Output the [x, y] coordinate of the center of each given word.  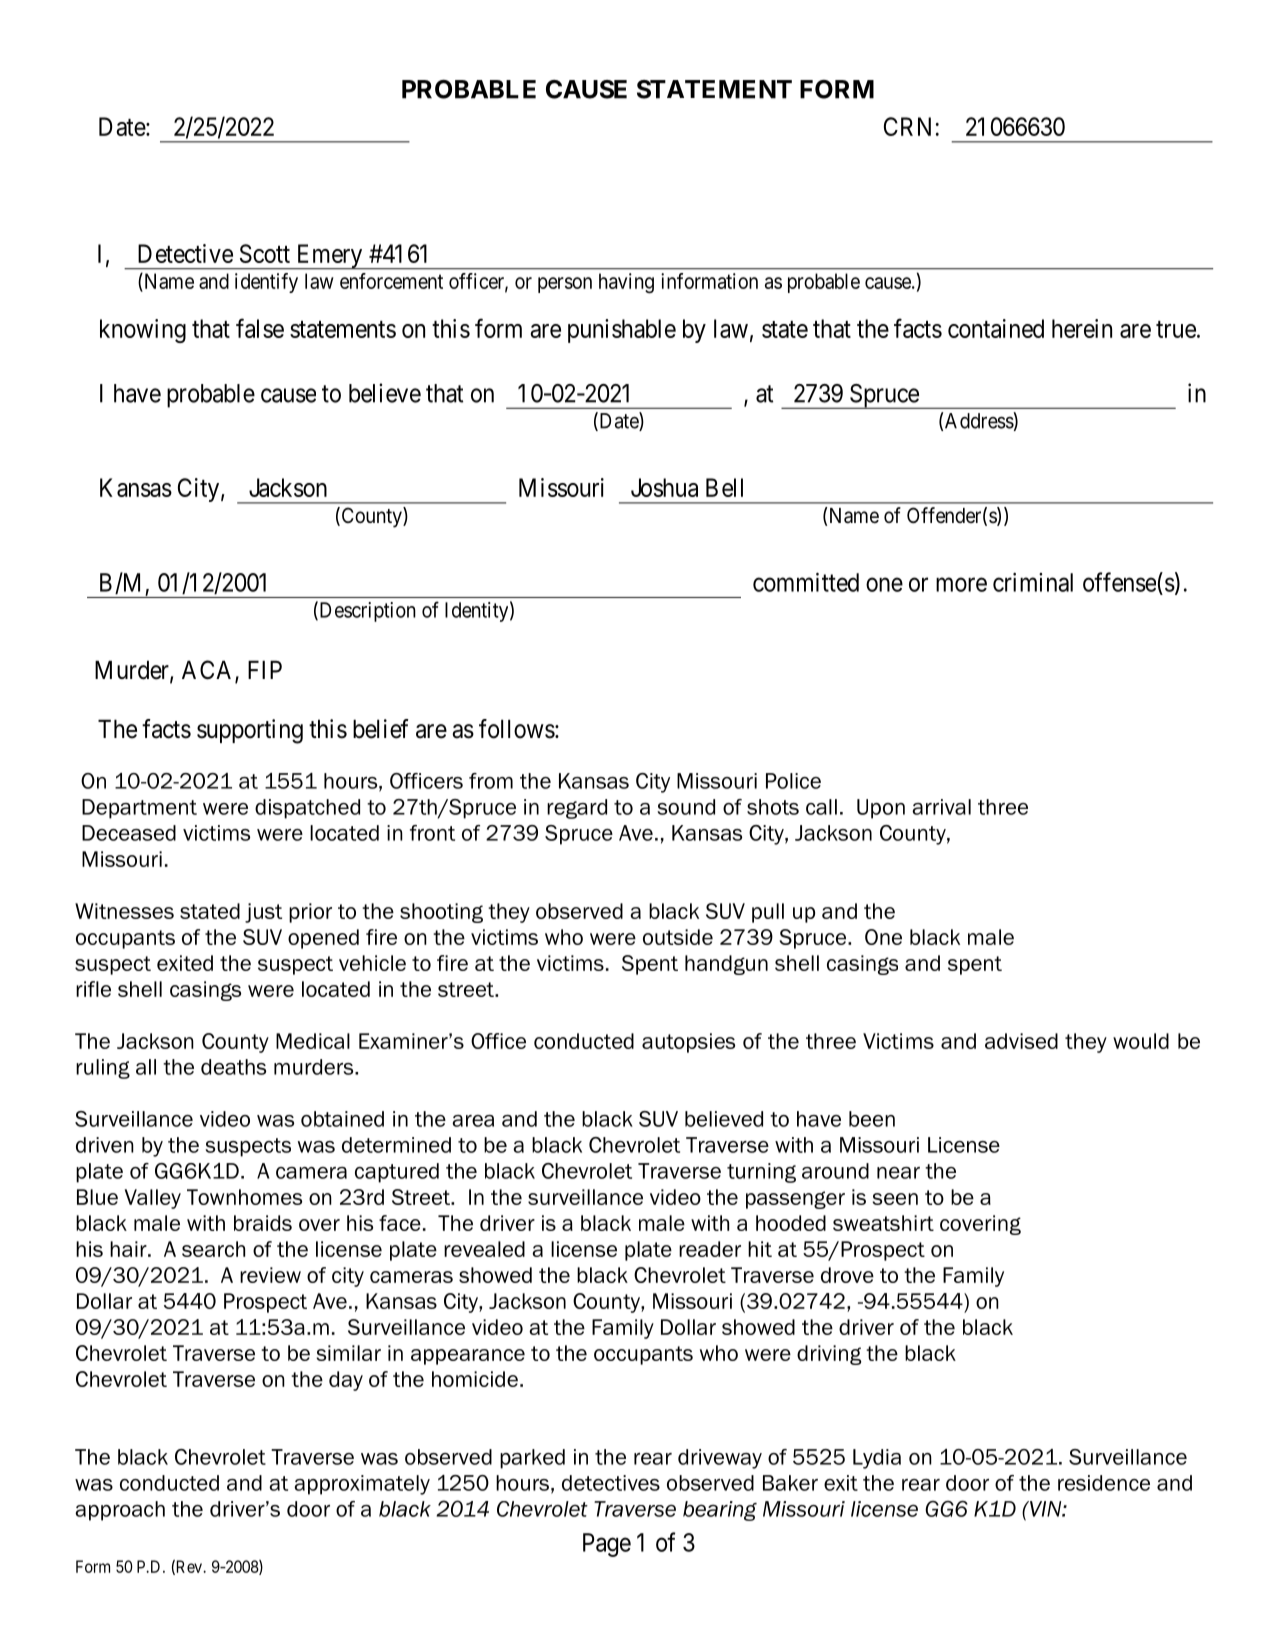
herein [1082, 328]
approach [120, 1511]
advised [1021, 1041]
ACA [209, 671]
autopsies [688, 1043]
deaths [233, 1067]
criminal [1033, 582]
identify [266, 283]
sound [686, 807]
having [626, 283]
